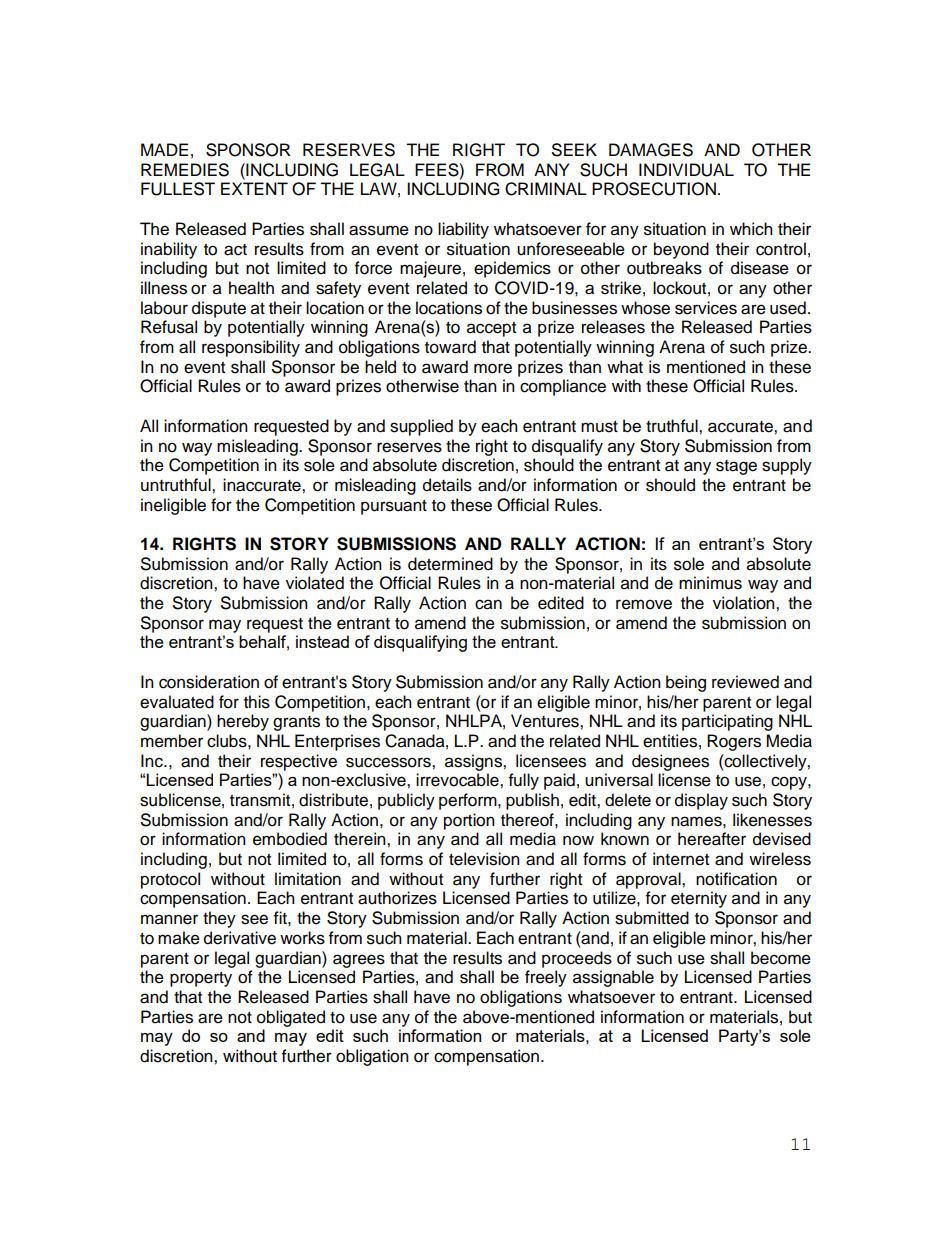 The height and width of the document is (1233, 952). What do you see at coordinates (546, 978) in the document?
I see `freely` at bounding box center [546, 978].
